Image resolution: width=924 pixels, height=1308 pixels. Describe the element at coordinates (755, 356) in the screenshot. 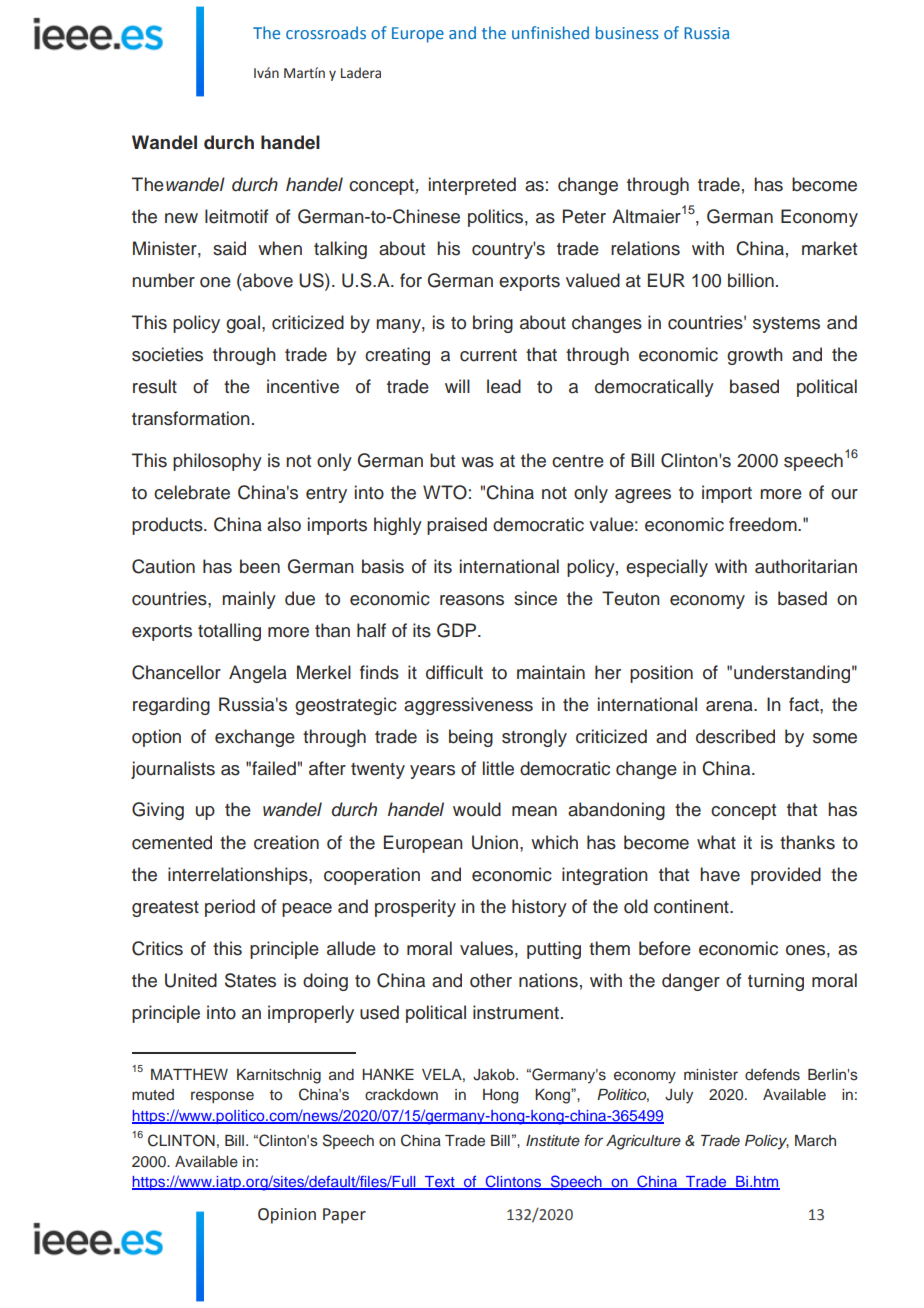

I see `growth` at that location.
